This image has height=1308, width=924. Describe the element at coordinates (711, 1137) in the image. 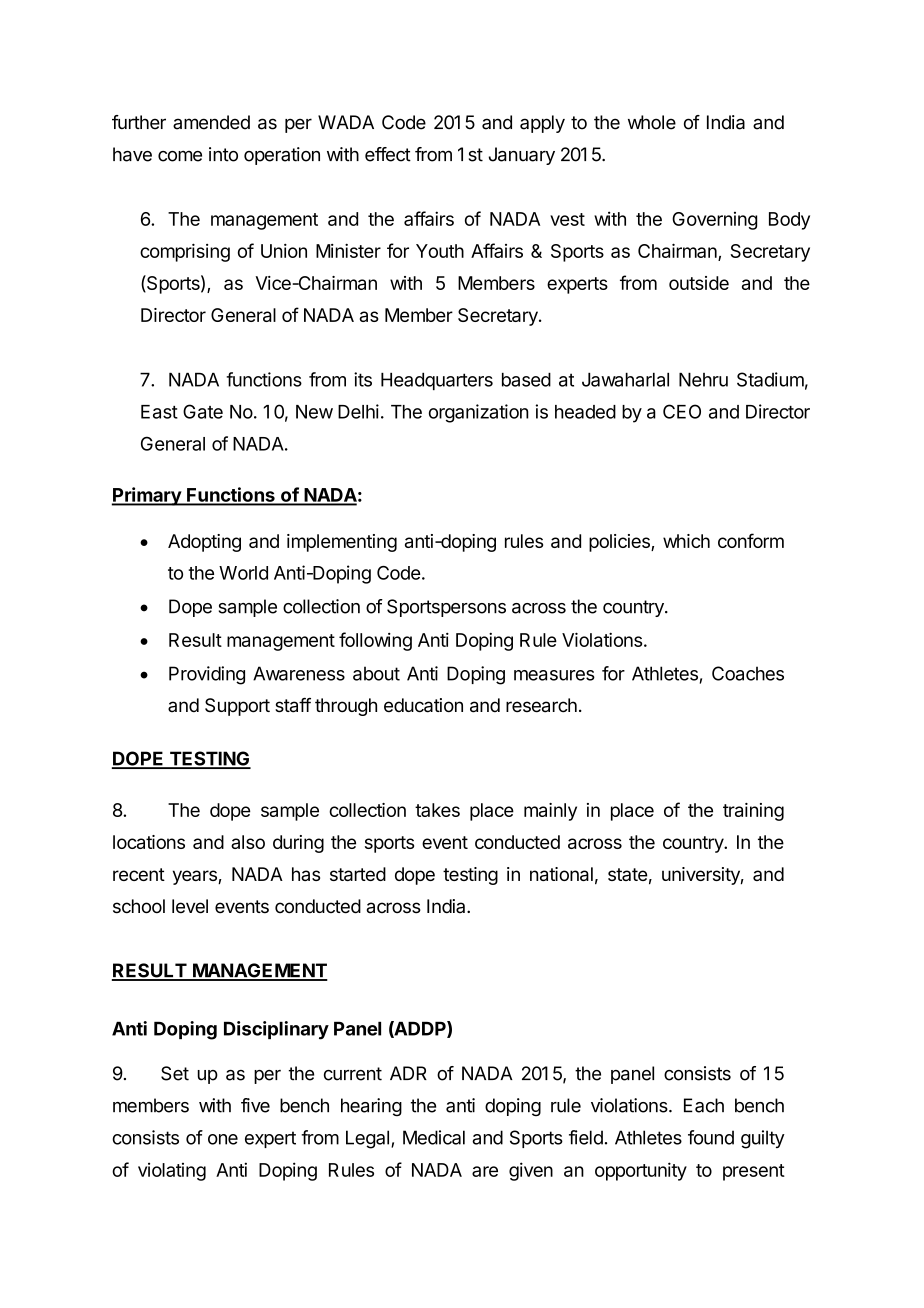

I see `found` at that location.
